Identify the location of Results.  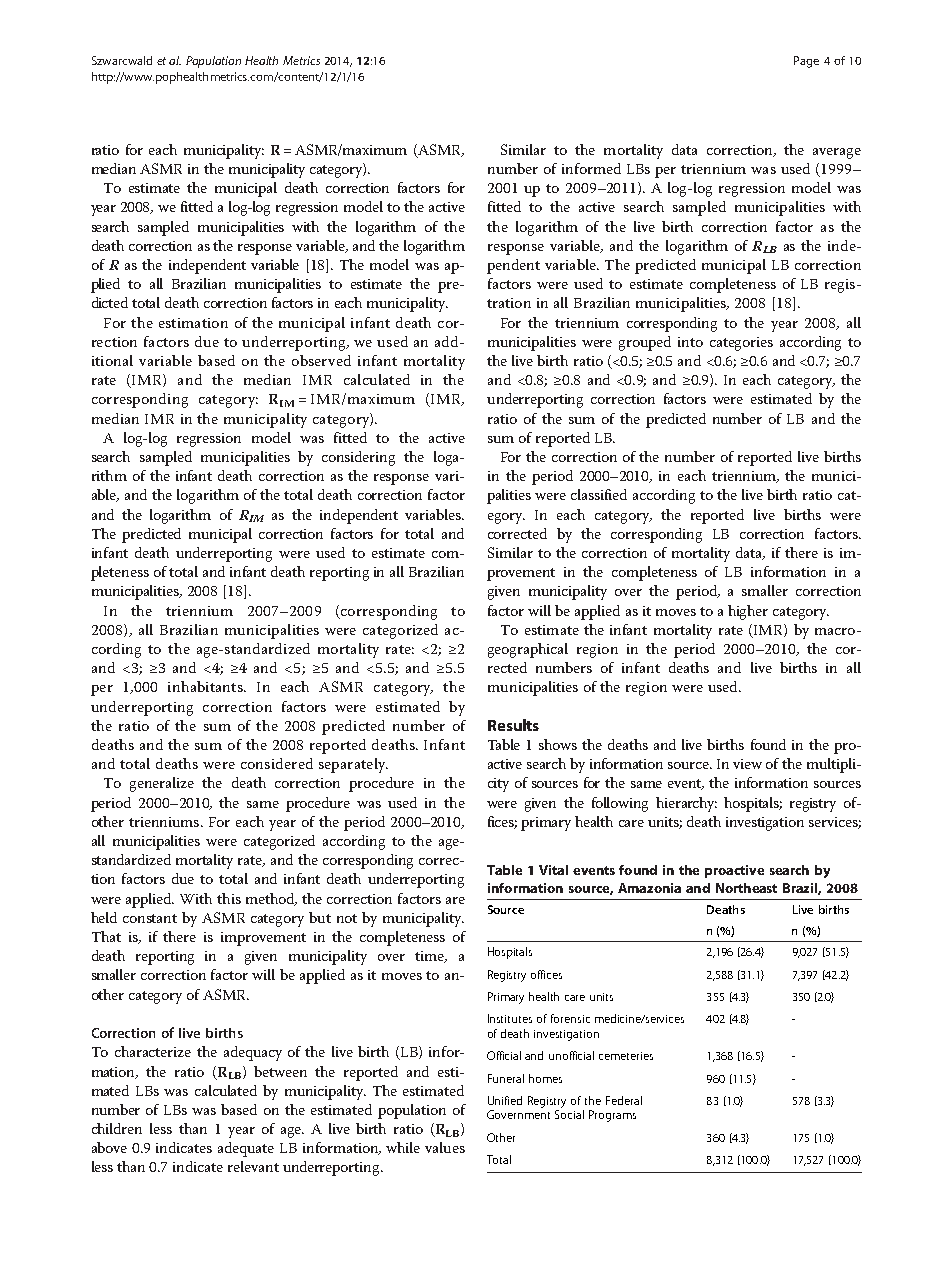
(513, 725).
